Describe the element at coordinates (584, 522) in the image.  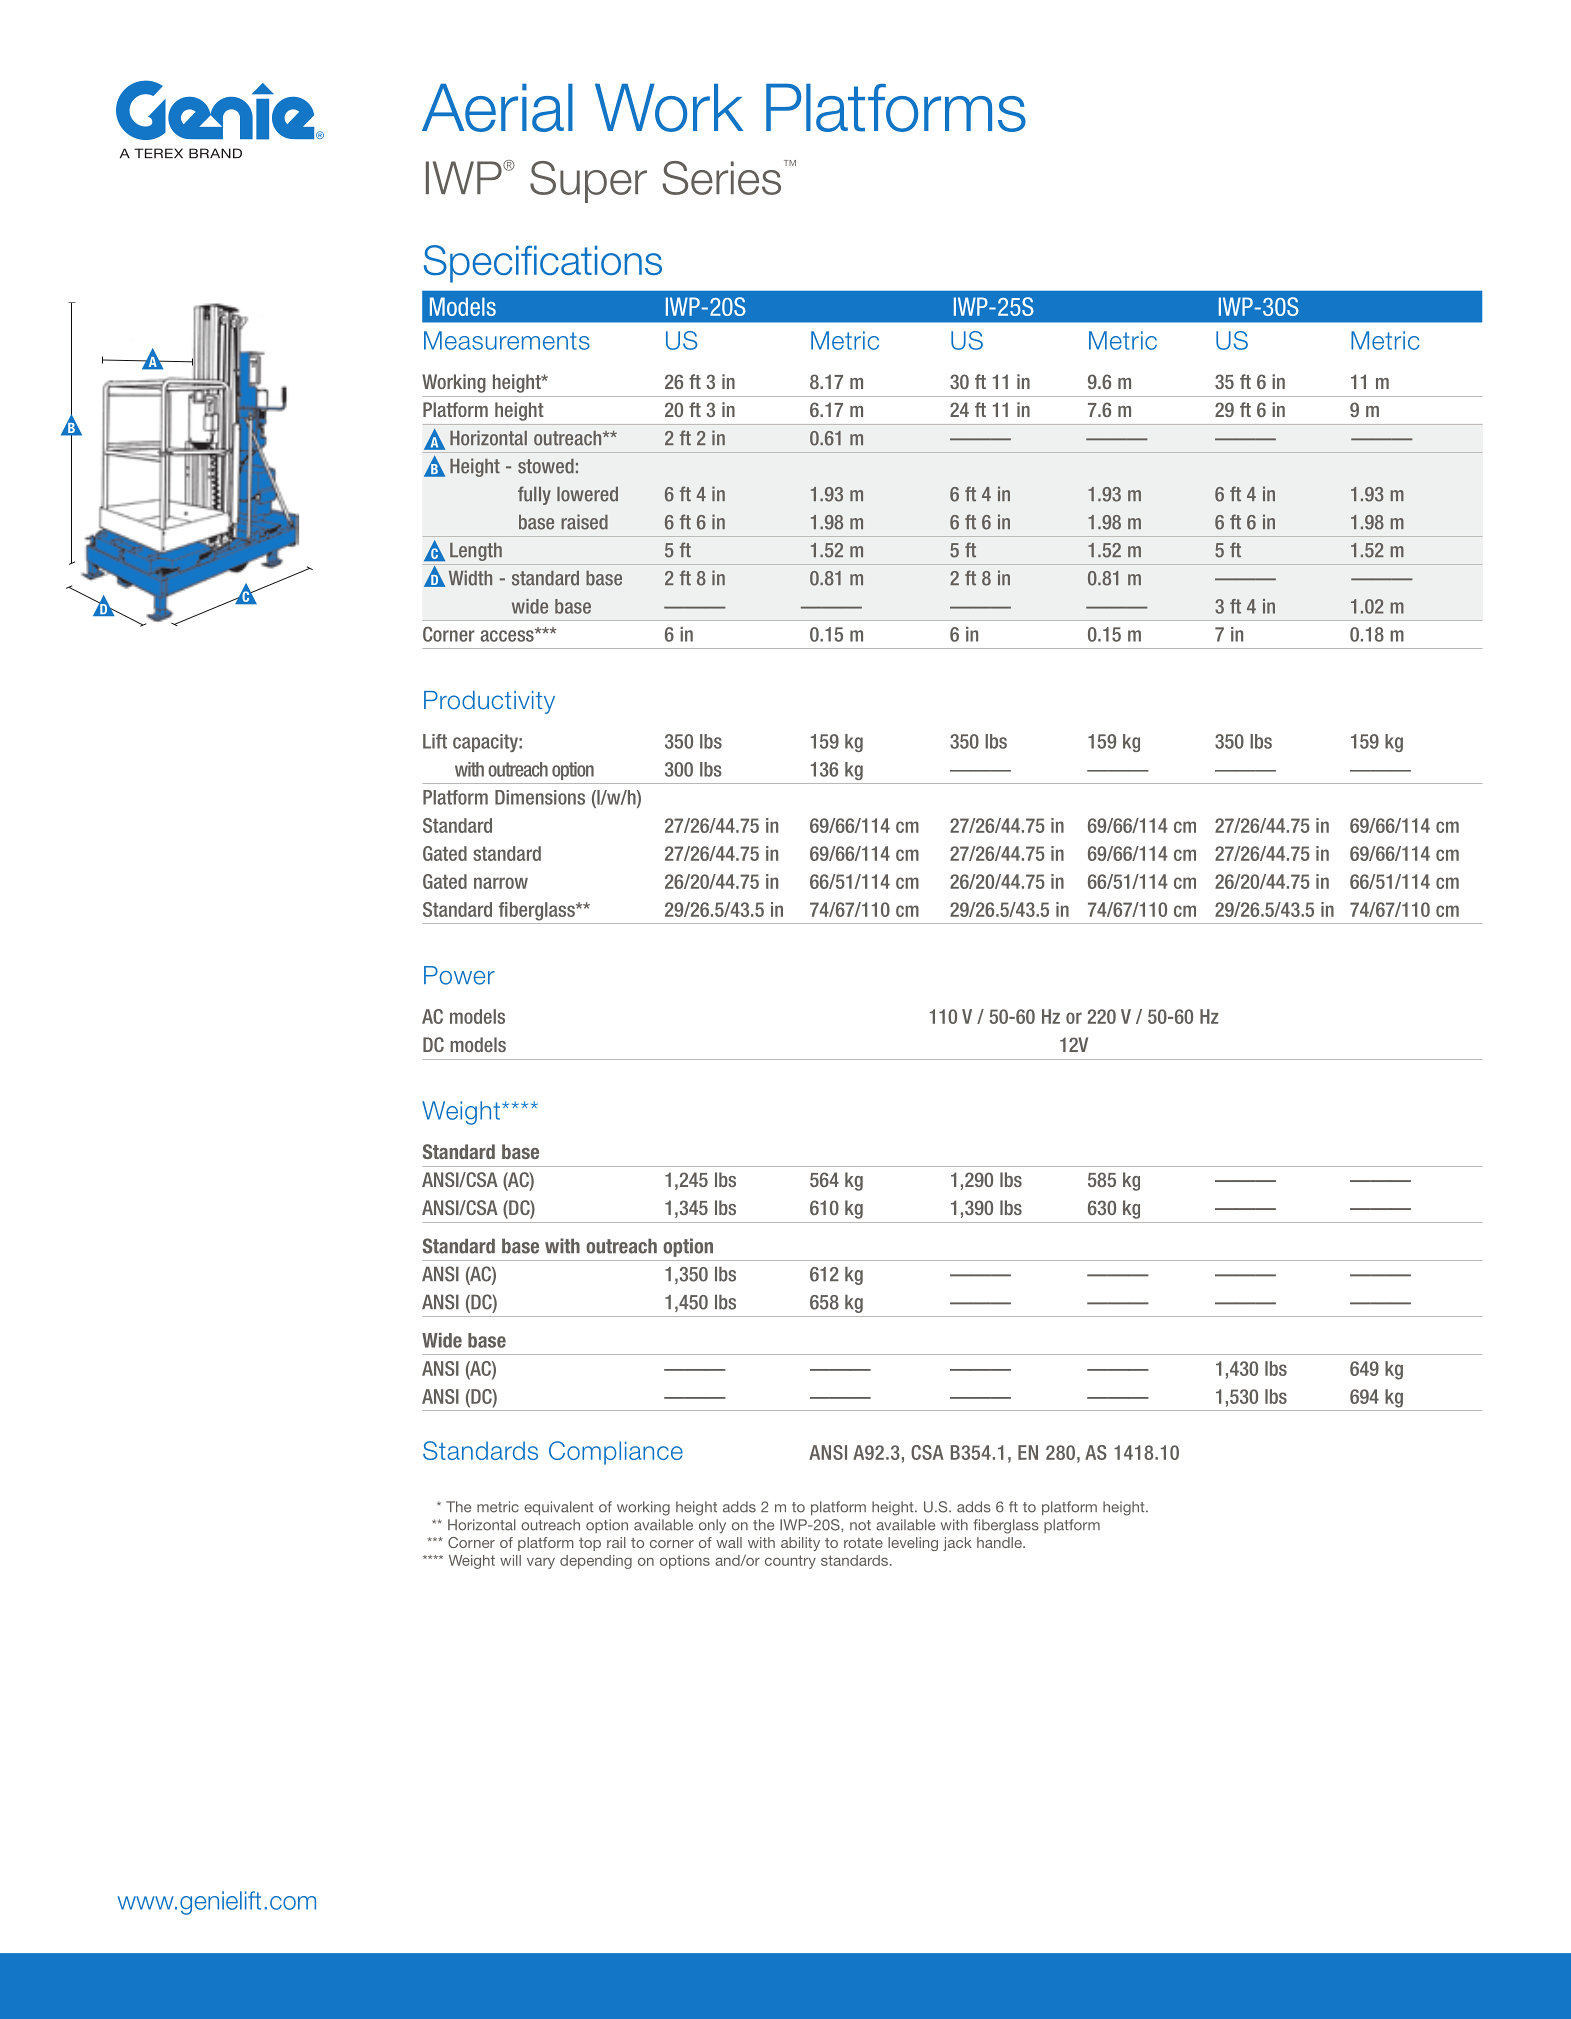
I see `raised` at that location.
